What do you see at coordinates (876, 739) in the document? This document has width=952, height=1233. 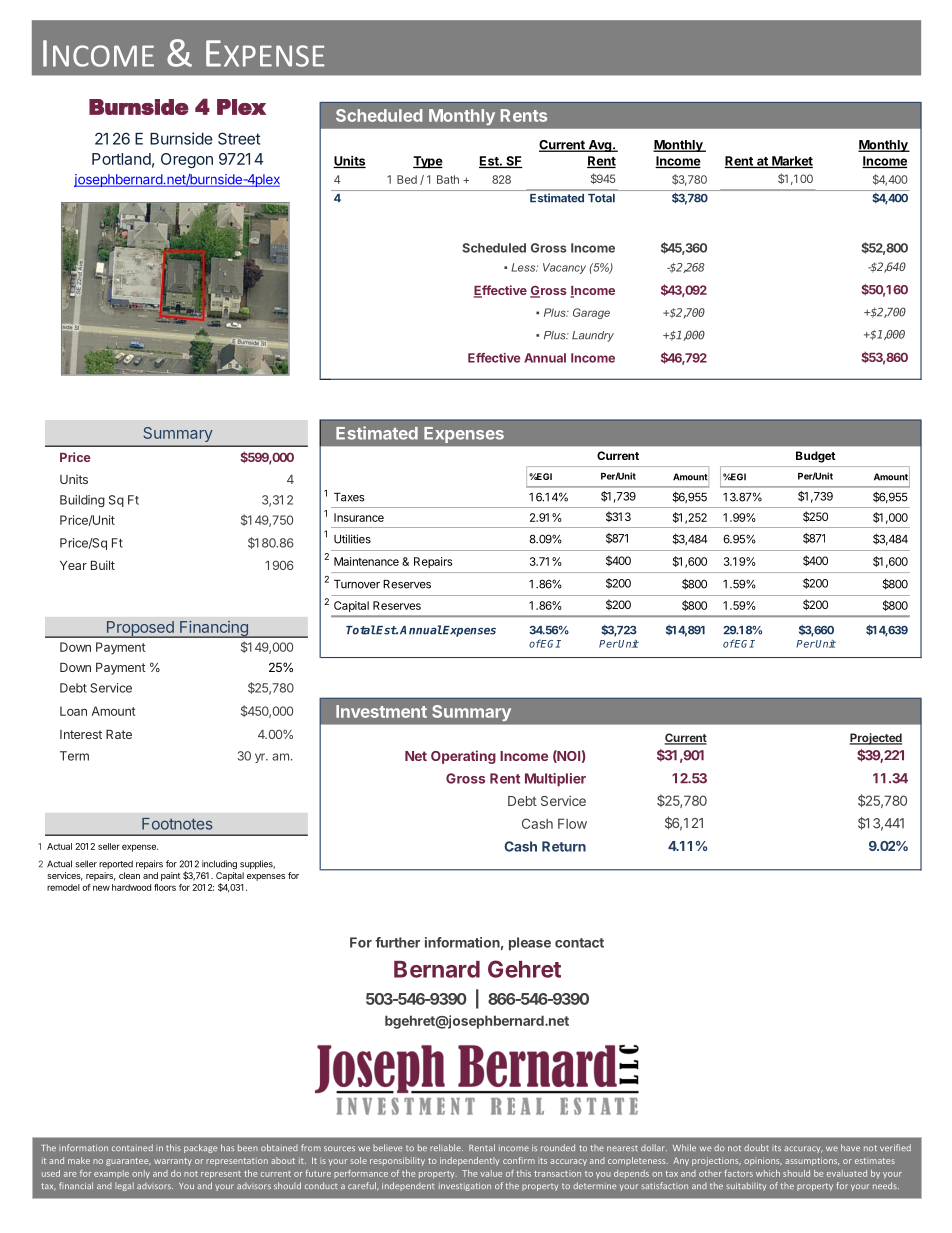 I see `Projected` at bounding box center [876, 739].
